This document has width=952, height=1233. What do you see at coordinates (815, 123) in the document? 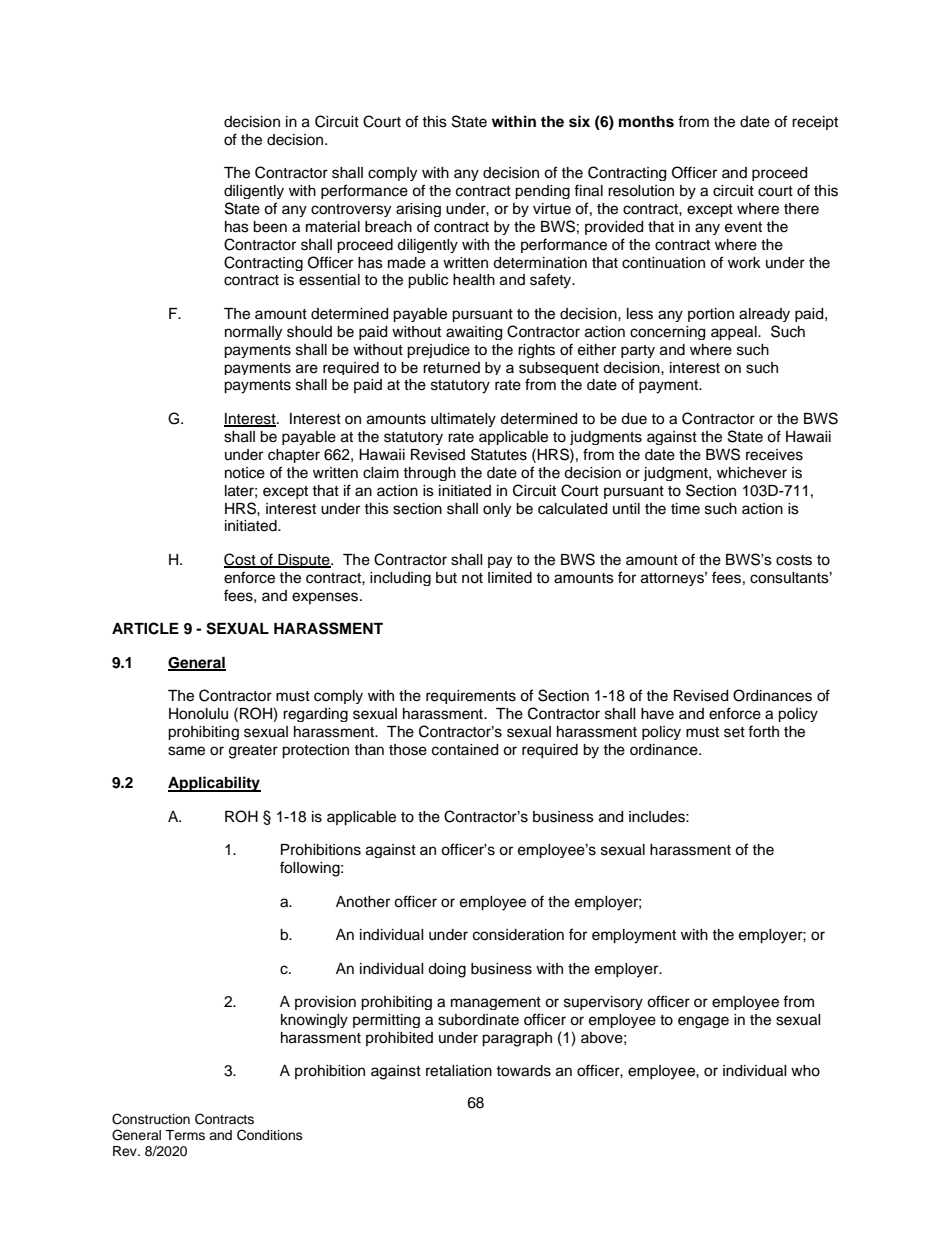
I see `receipt` at bounding box center [815, 123].
